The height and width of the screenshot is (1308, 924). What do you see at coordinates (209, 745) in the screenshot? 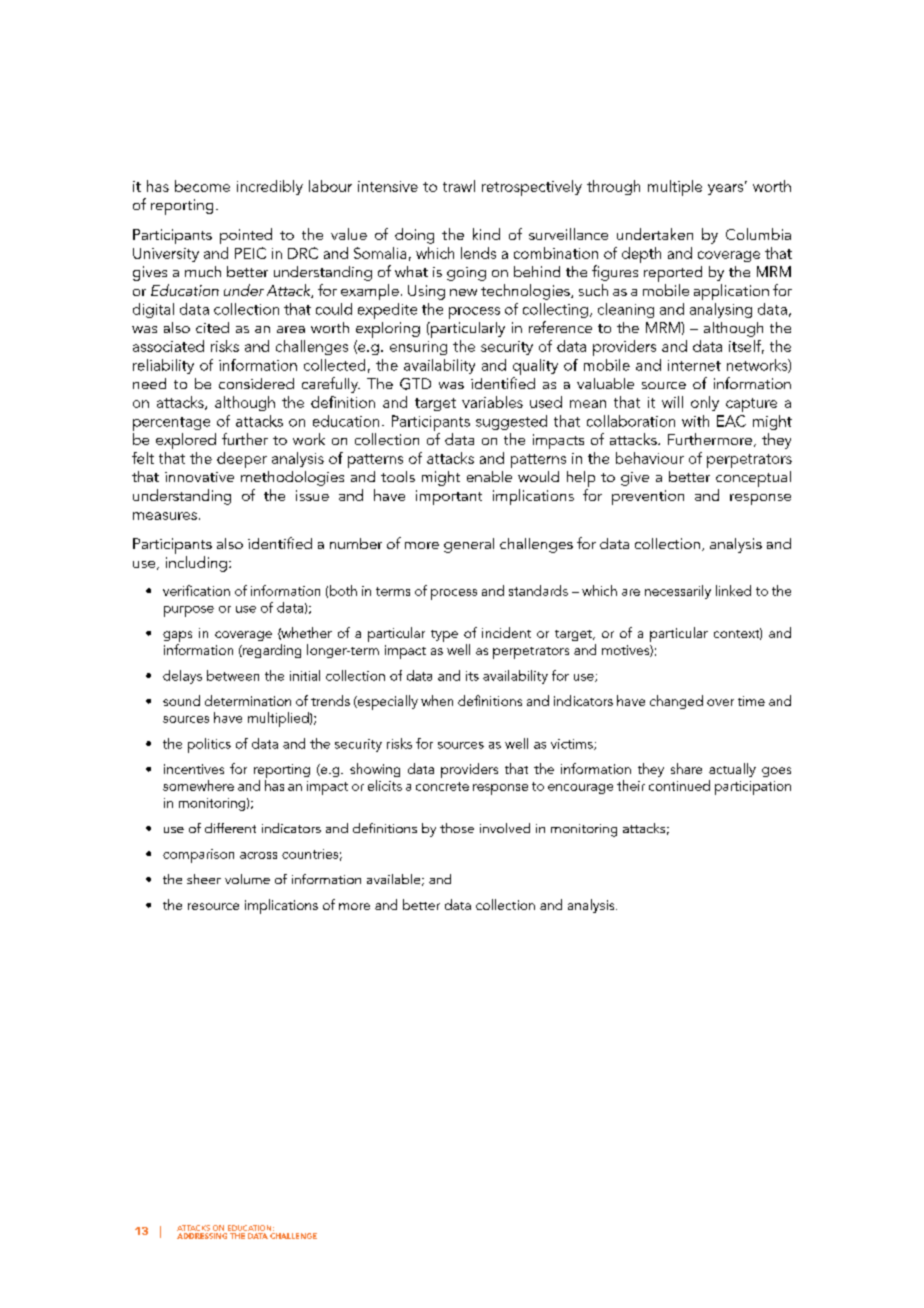
I see `politics` at bounding box center [209, 745].
